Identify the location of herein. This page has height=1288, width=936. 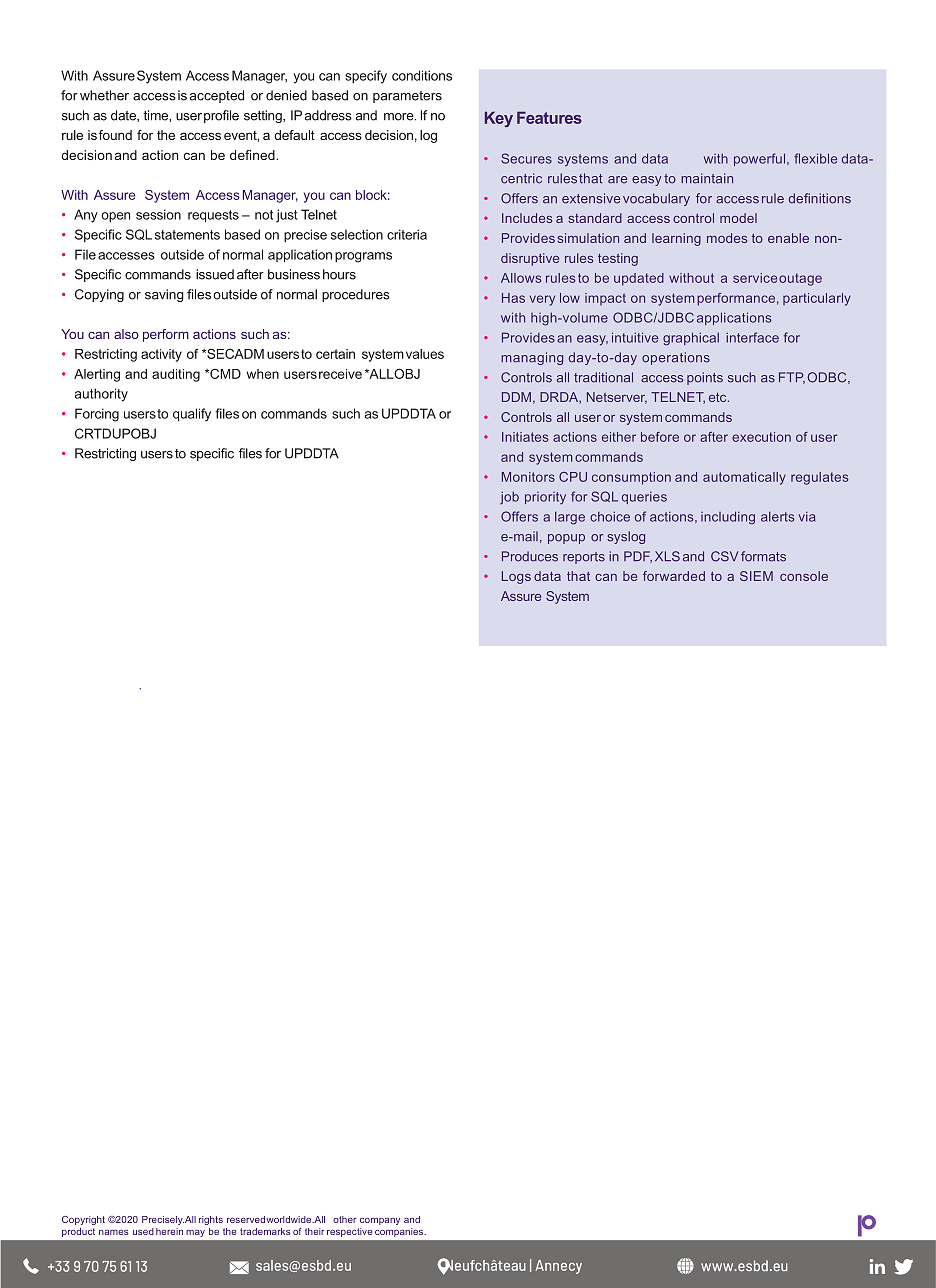
(169, 1231).
